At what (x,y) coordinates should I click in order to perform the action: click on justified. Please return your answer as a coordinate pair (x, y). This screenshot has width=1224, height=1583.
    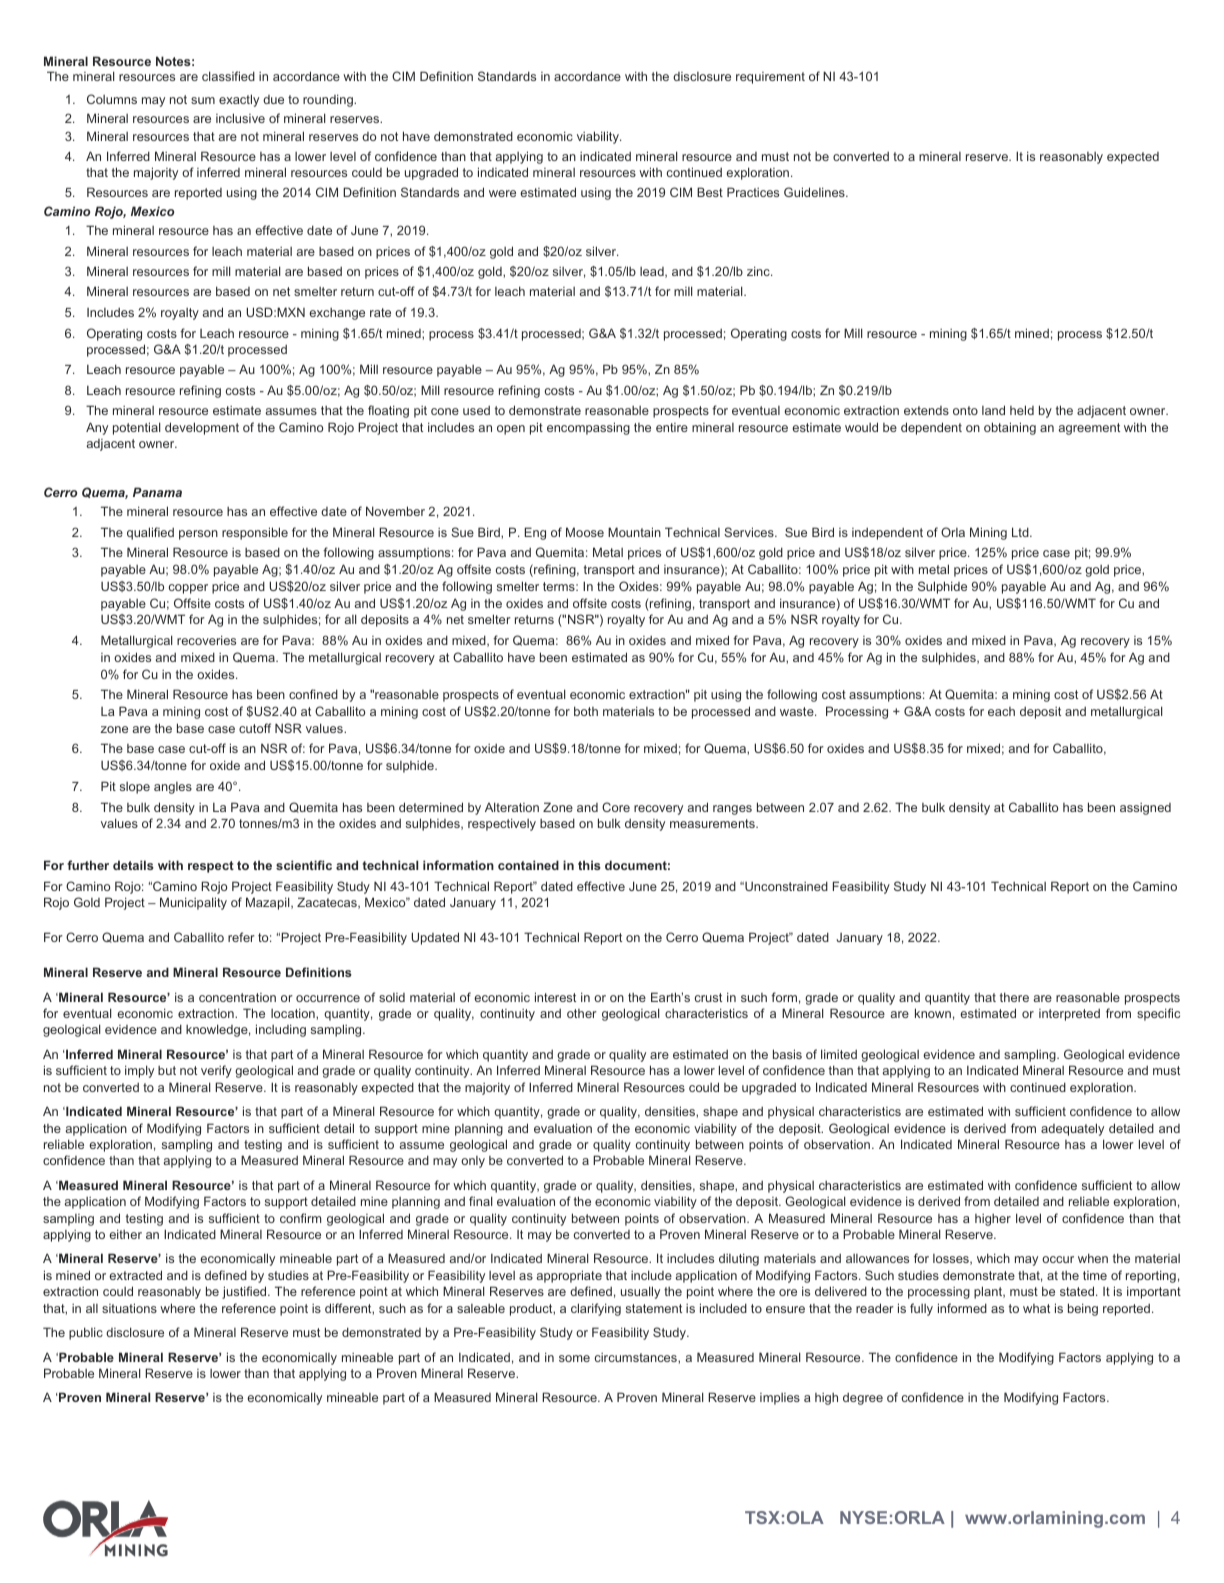
    Looking at the image, I should click on (245, 1292).
